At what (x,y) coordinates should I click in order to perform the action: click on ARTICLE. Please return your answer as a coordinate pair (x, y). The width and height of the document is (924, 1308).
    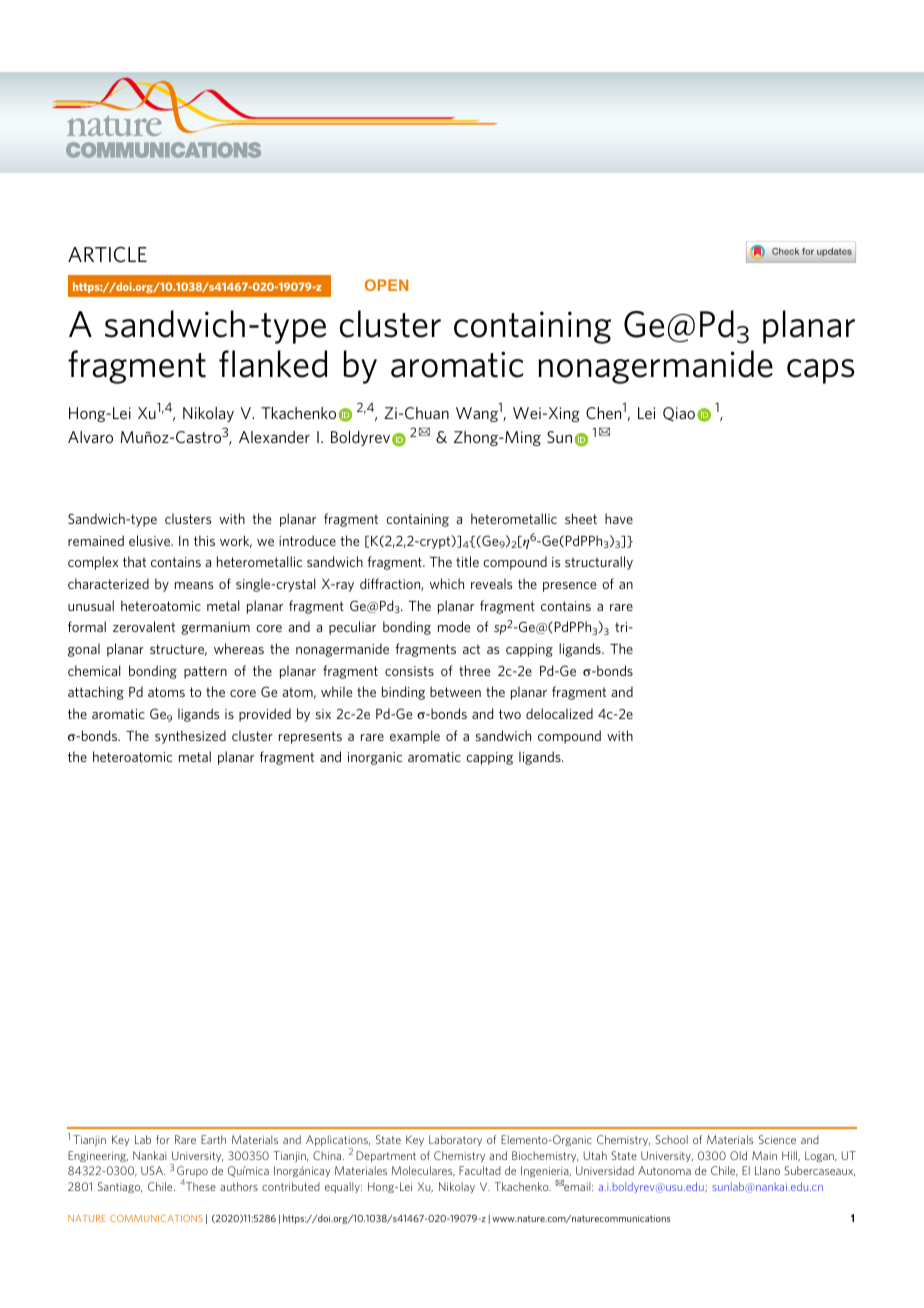
    Looking at the image, I should click on (107, 254).
